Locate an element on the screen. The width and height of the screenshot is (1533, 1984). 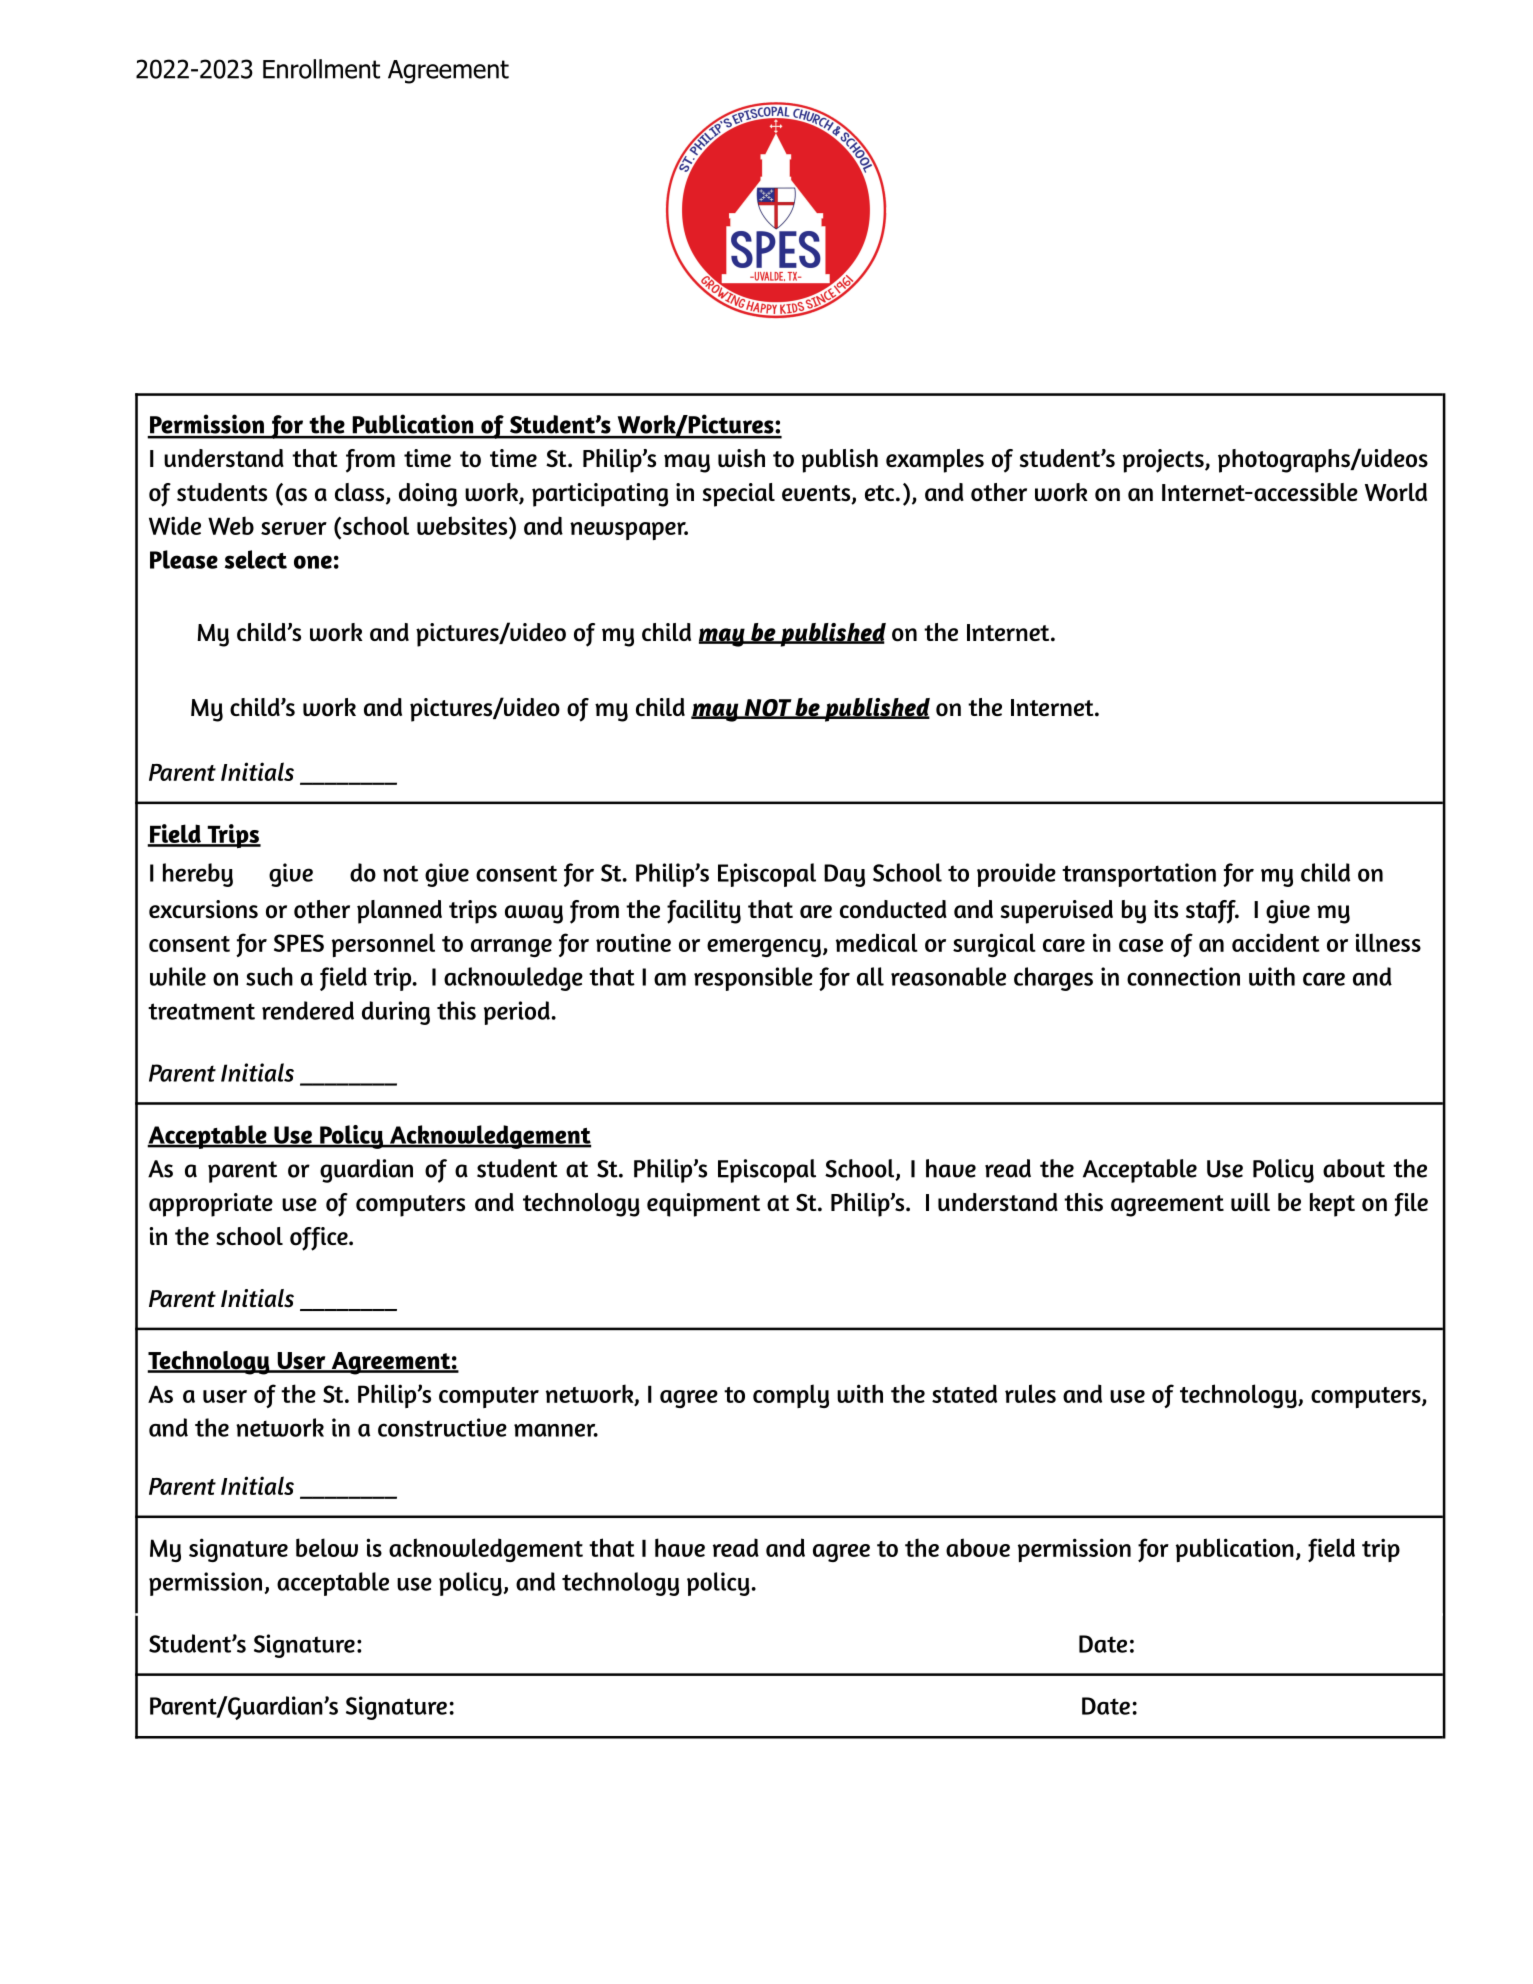
events is located at coordinates (817, 494).
